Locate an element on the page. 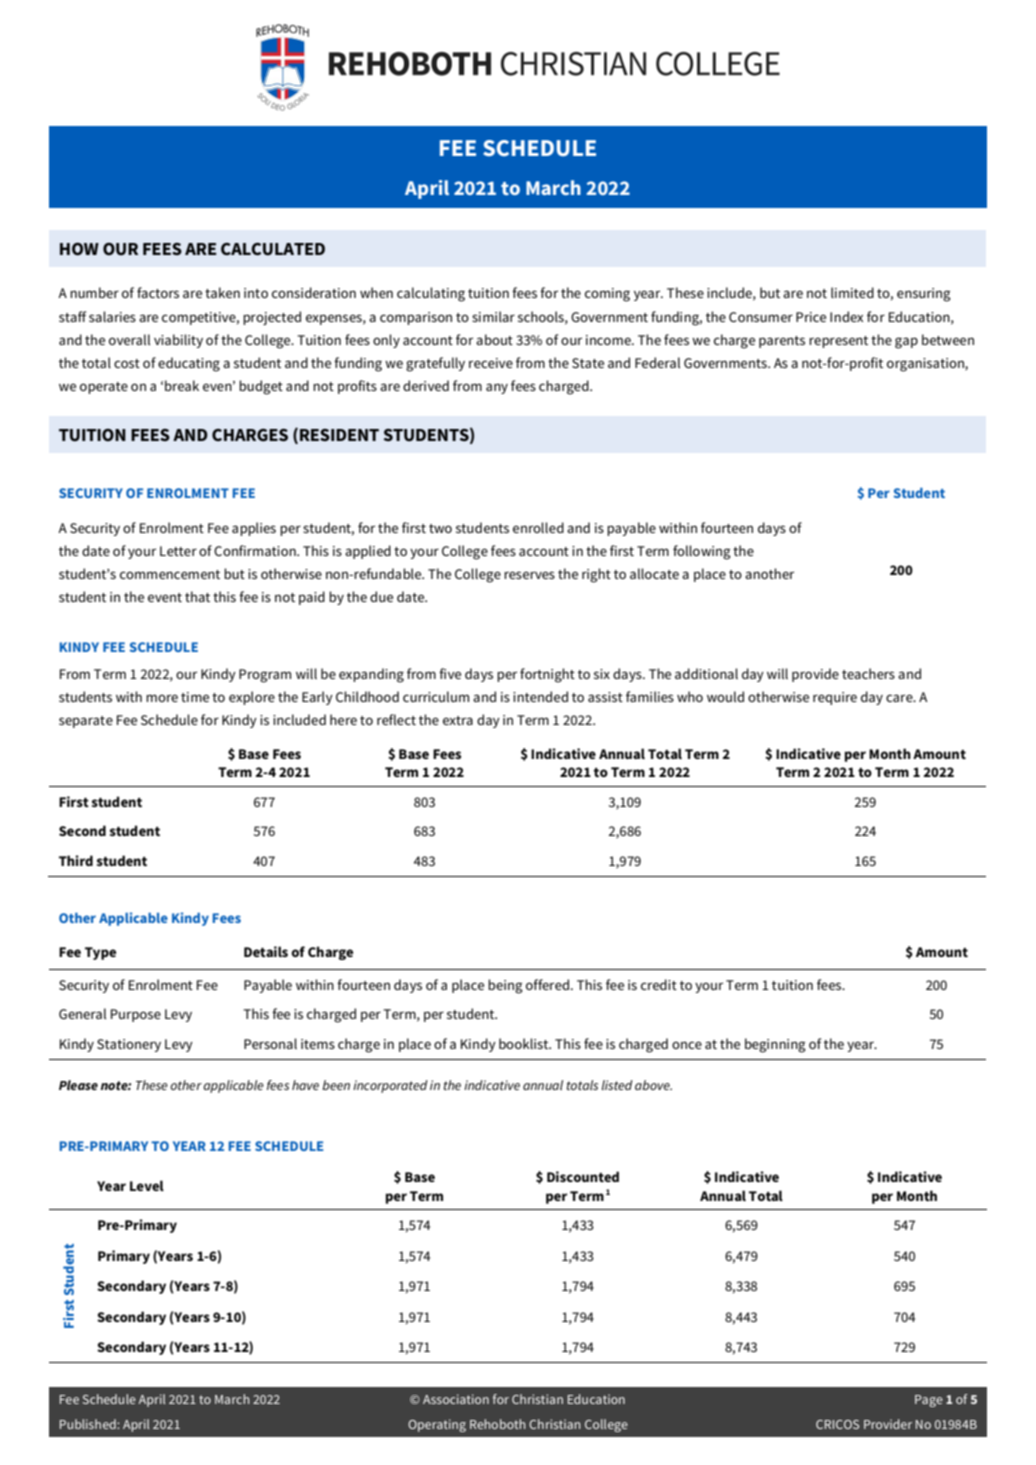 Image resolution: width=1036 pixels, height=1465 pixels. Please is located at coordinates (78, 1085).
